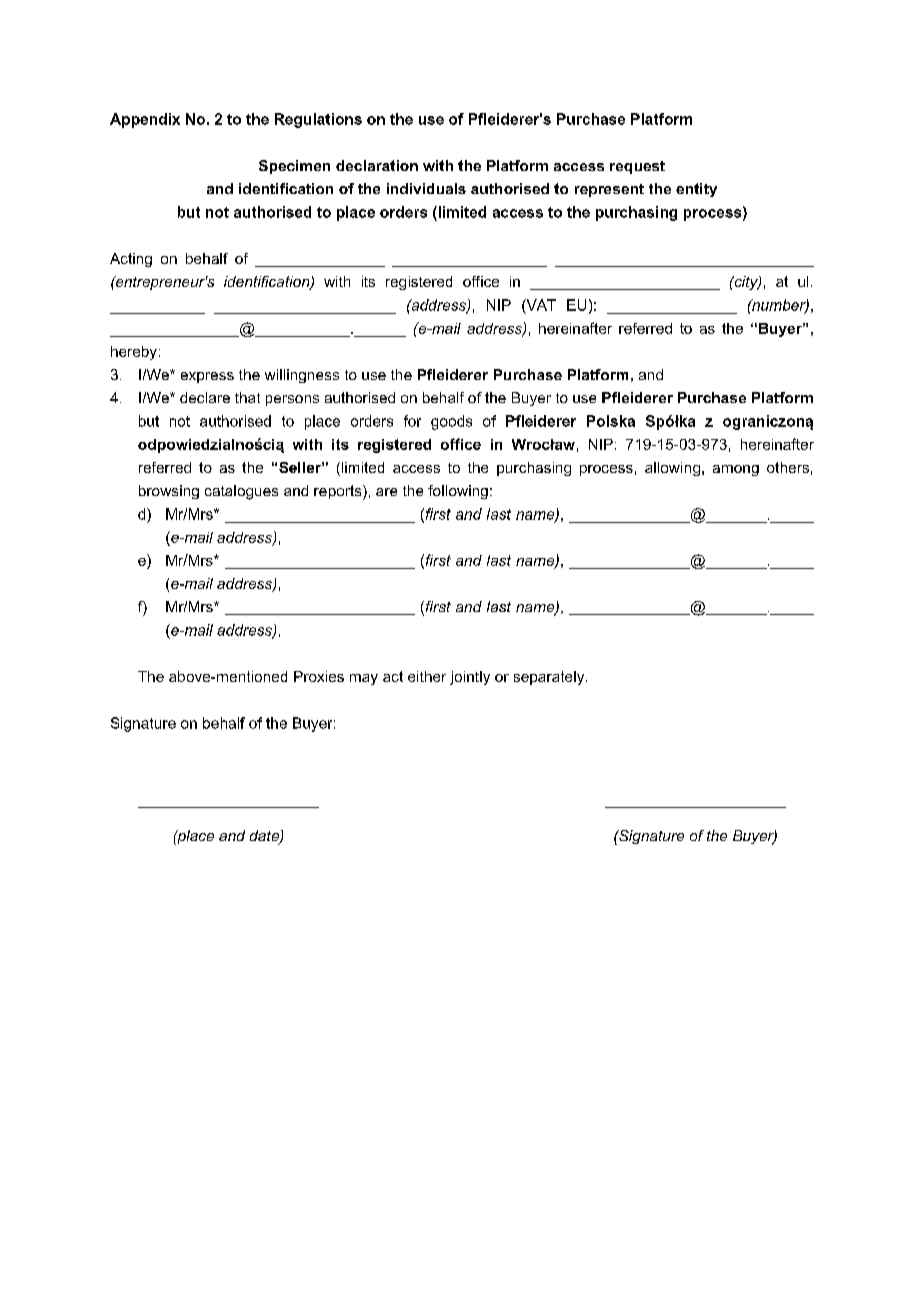 The width and height of the document is (924, 1308). I want to click on following, so click(458, 492).
